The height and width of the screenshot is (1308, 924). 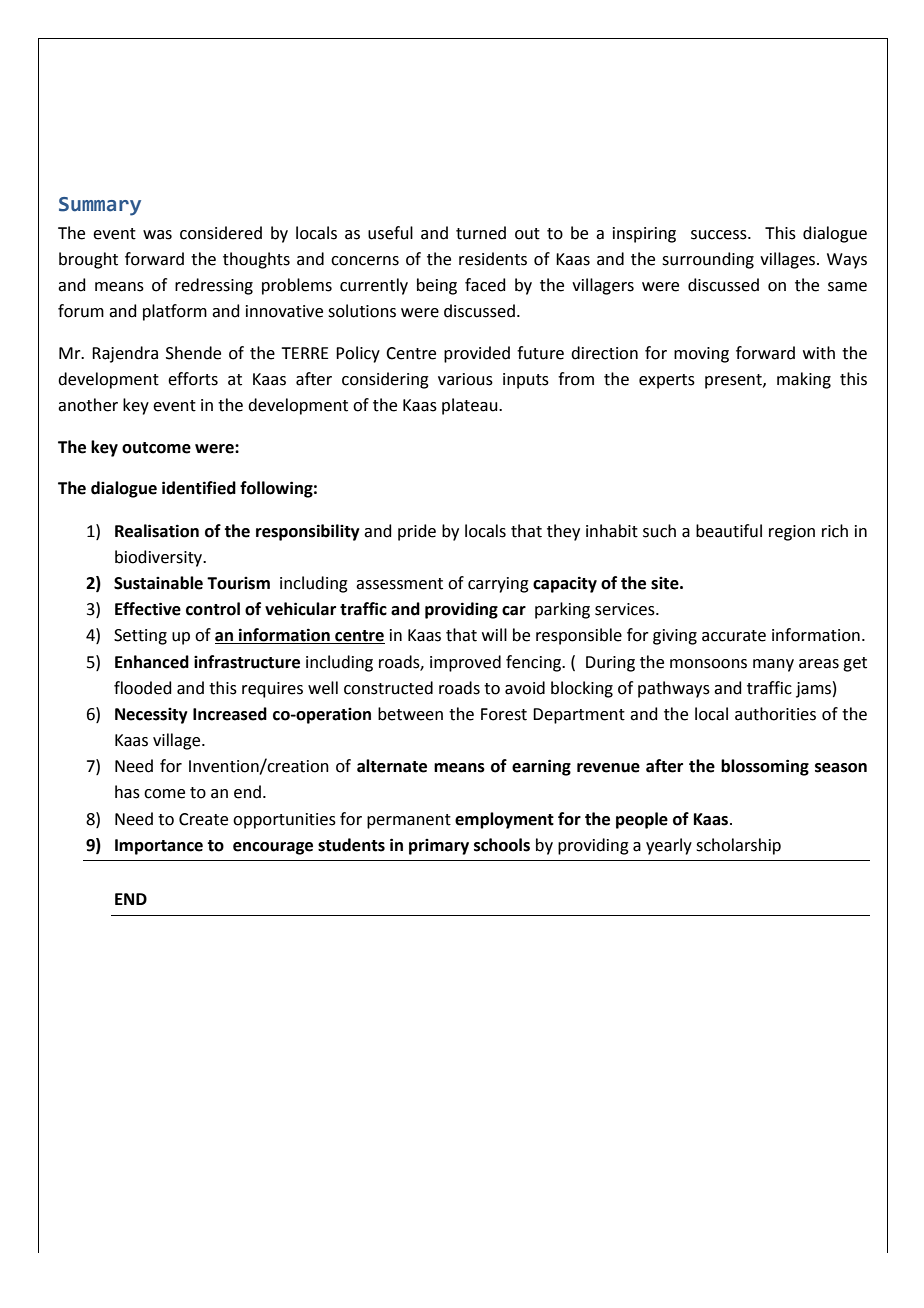 What do you see at coordinates (485, 285) in the screenshot?
I see `faced` at bounding box center [485, 285].
